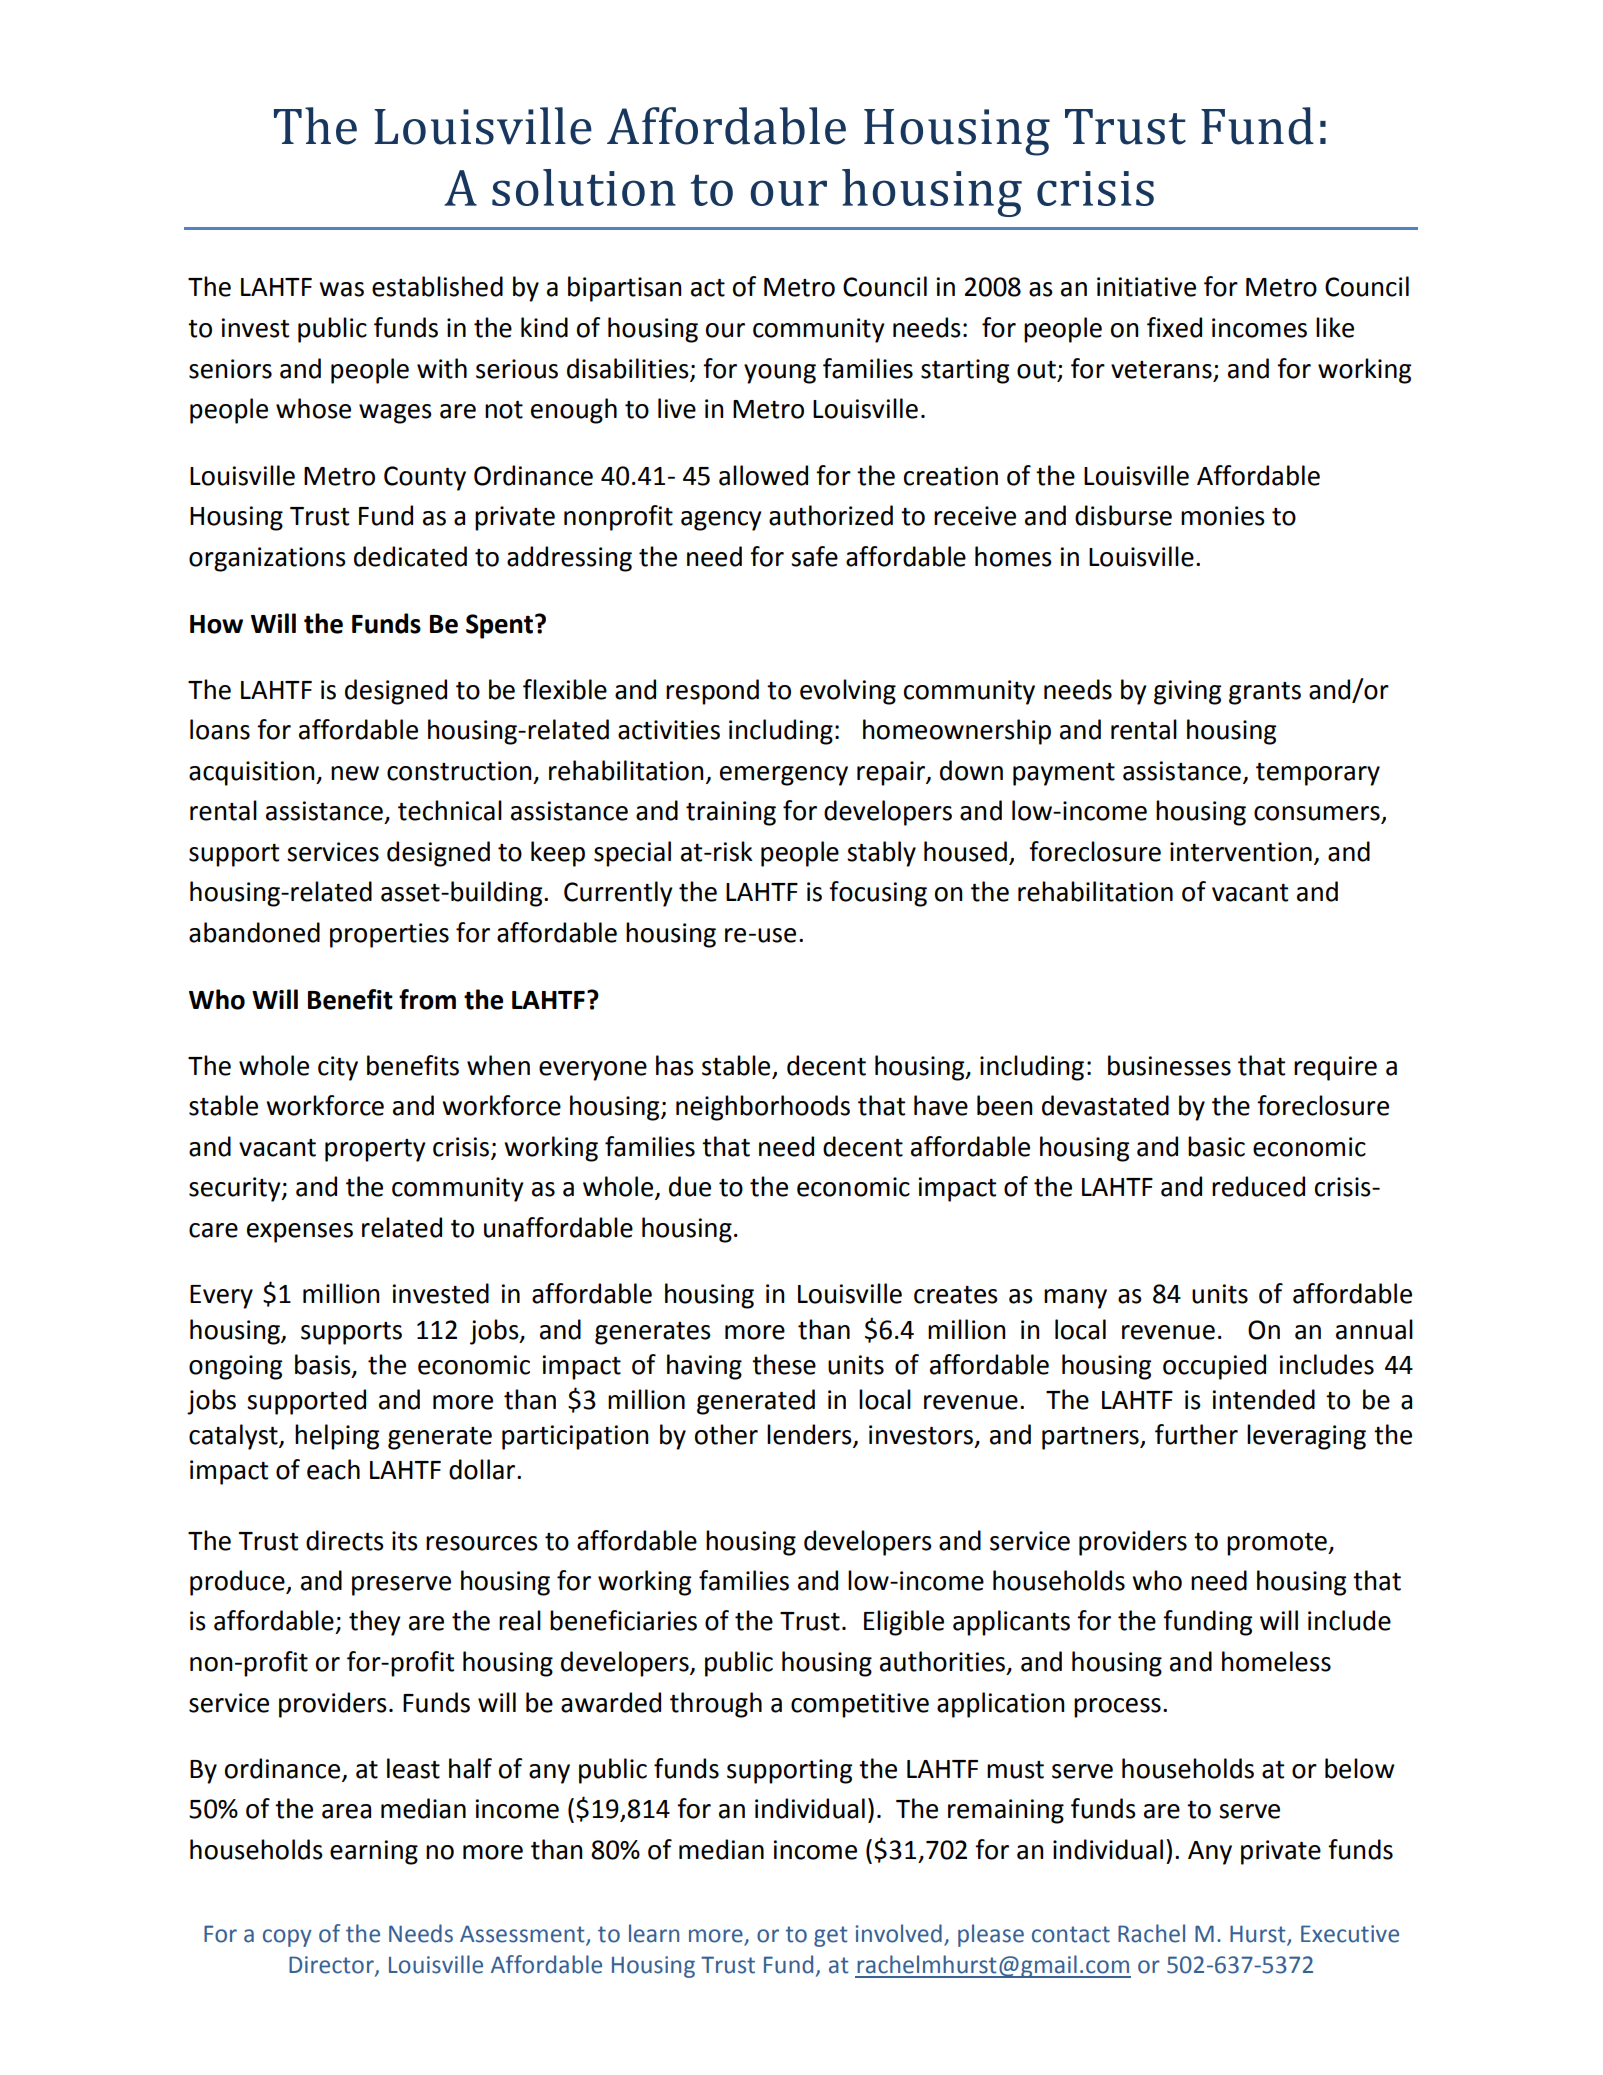 This page has height=2075, width=1603. Describe the element at coordinates (341, 289) in the page. I see `was` at that location.
